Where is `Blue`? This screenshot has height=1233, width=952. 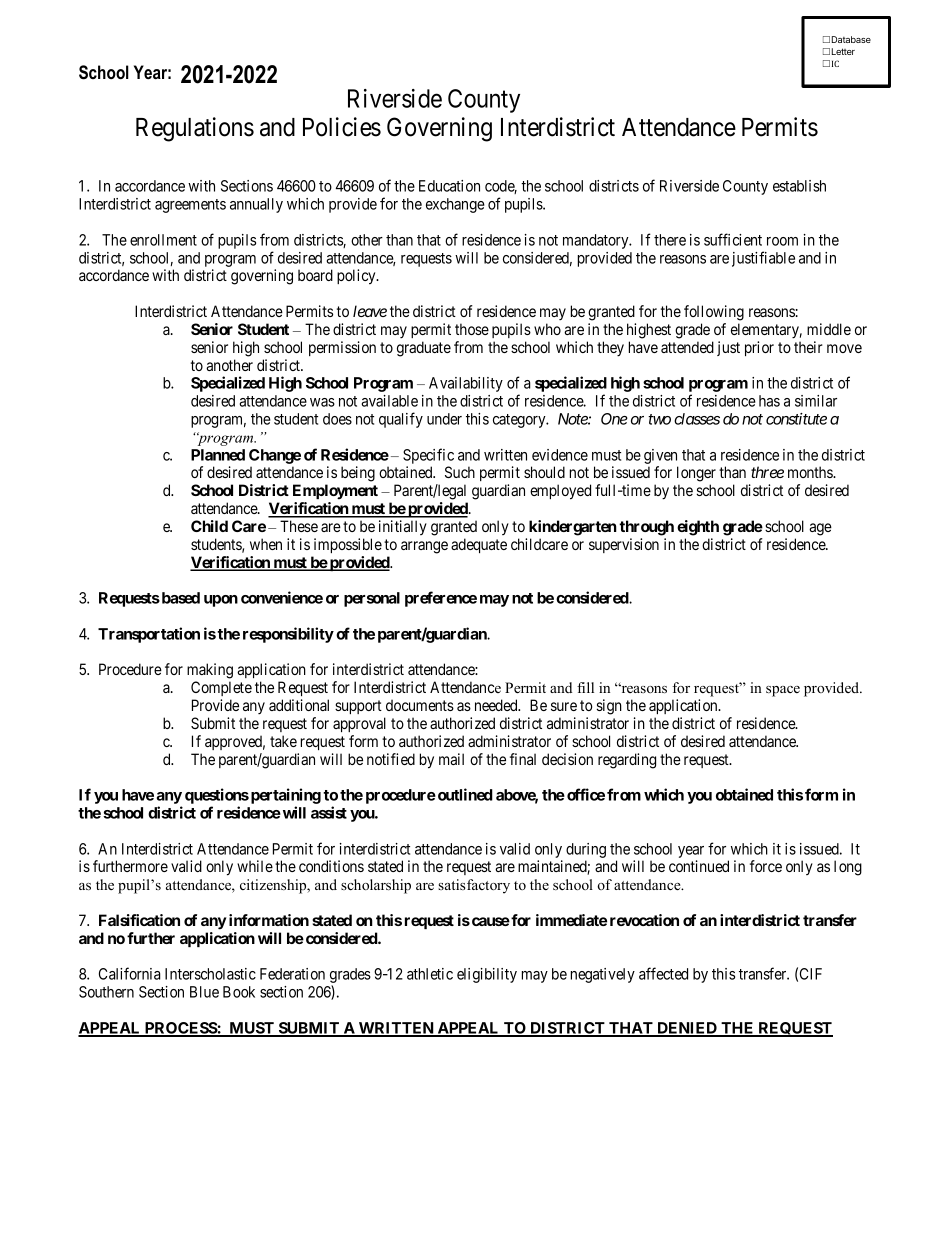
Blue is located at coordinates (204, 992).
